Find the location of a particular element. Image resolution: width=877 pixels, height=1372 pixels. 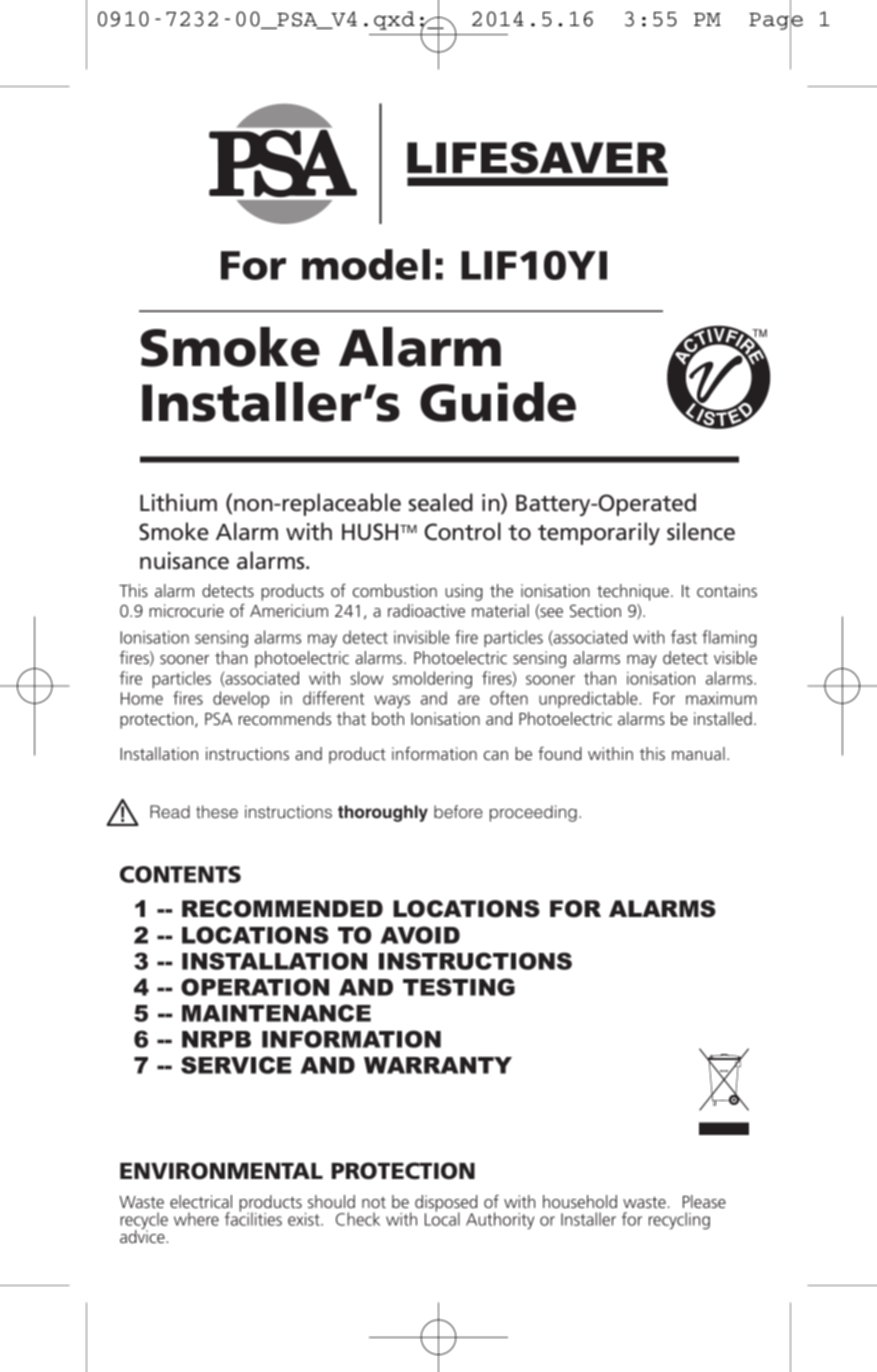

silence is located at coordinates (701, 531).
